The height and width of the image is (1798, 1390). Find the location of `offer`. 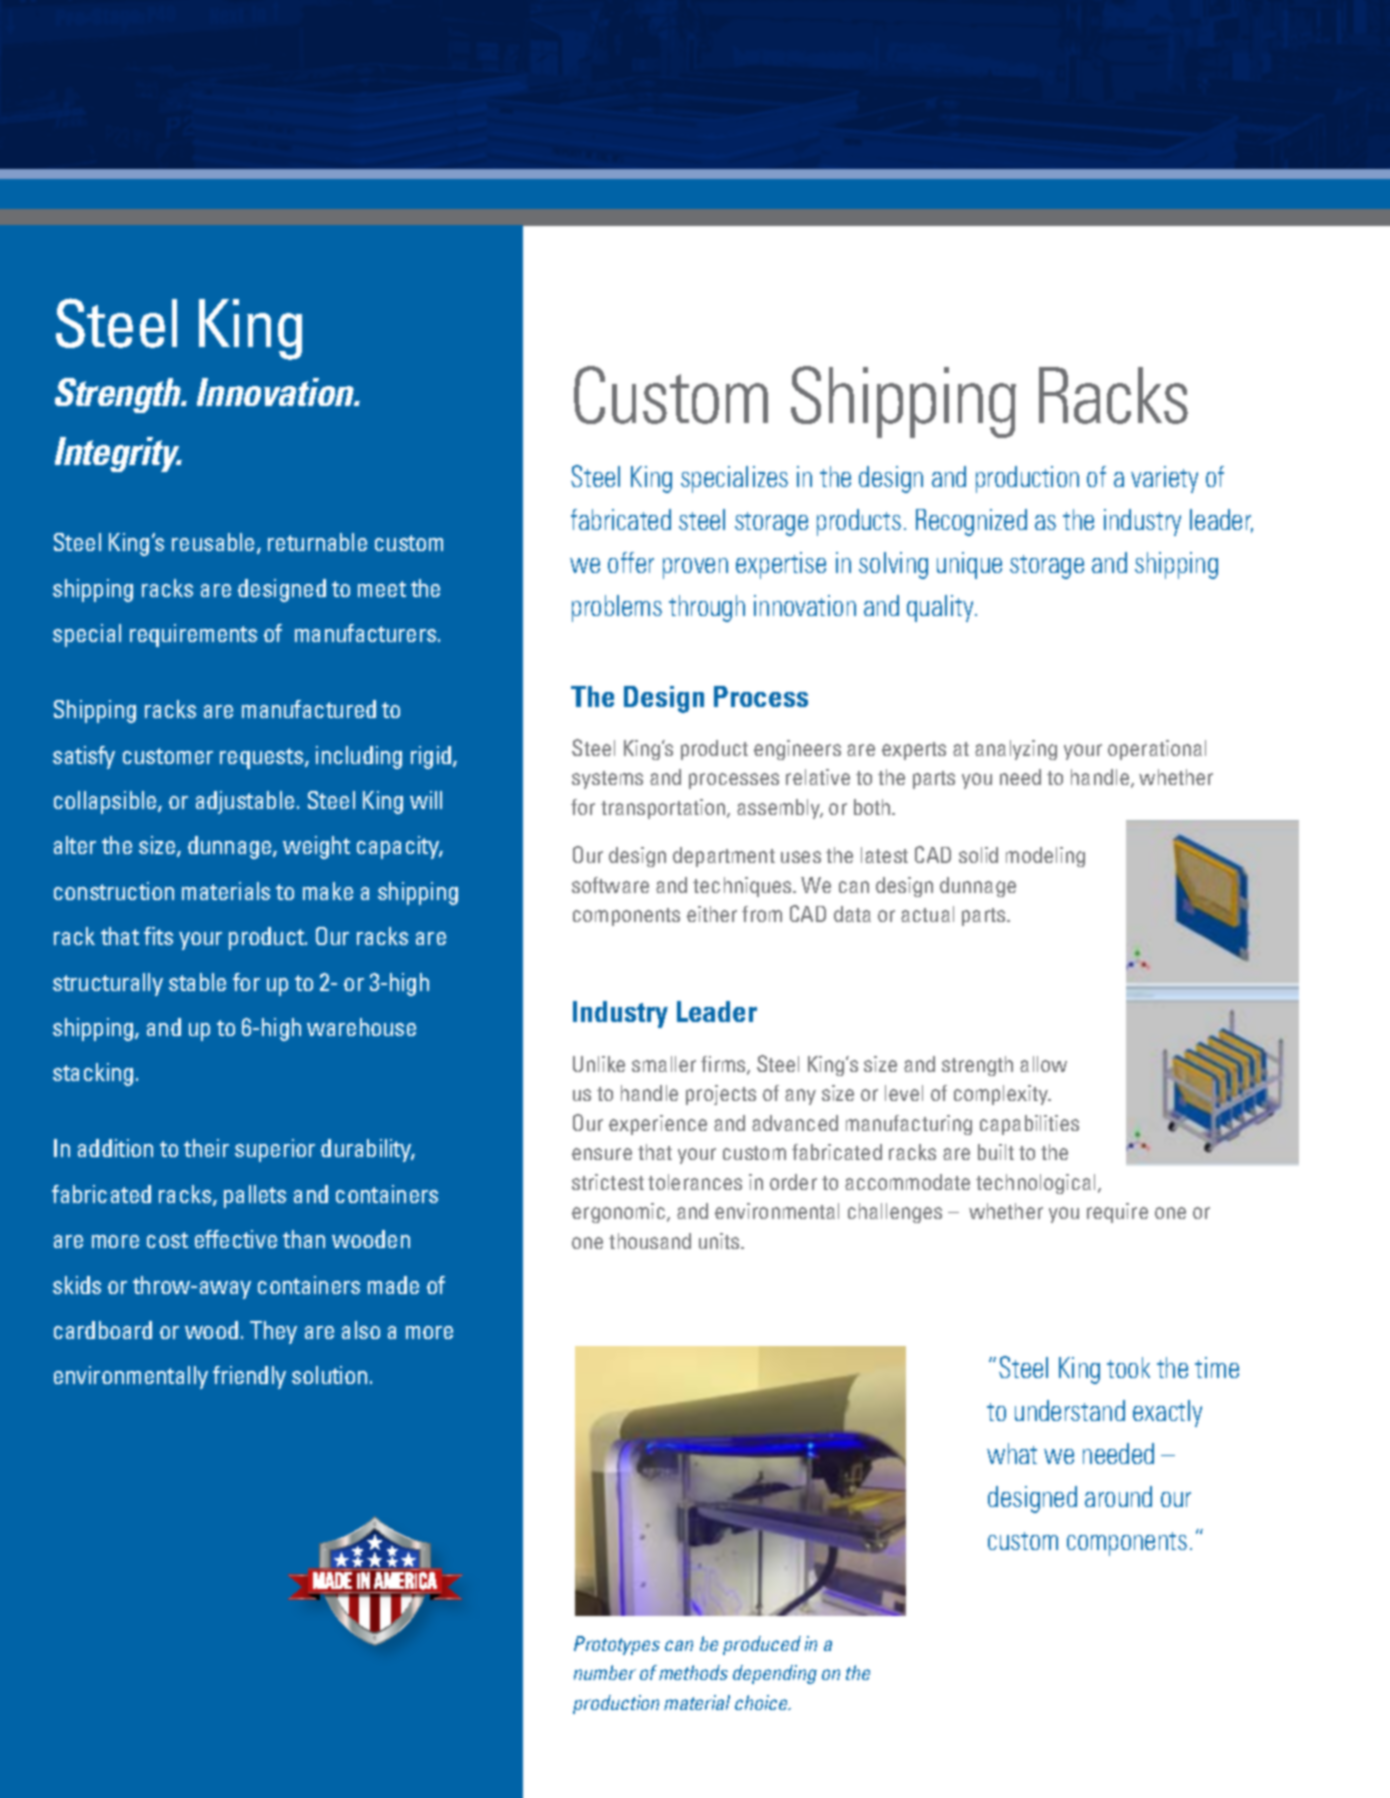

offer is located at coordinates (631, 562).
